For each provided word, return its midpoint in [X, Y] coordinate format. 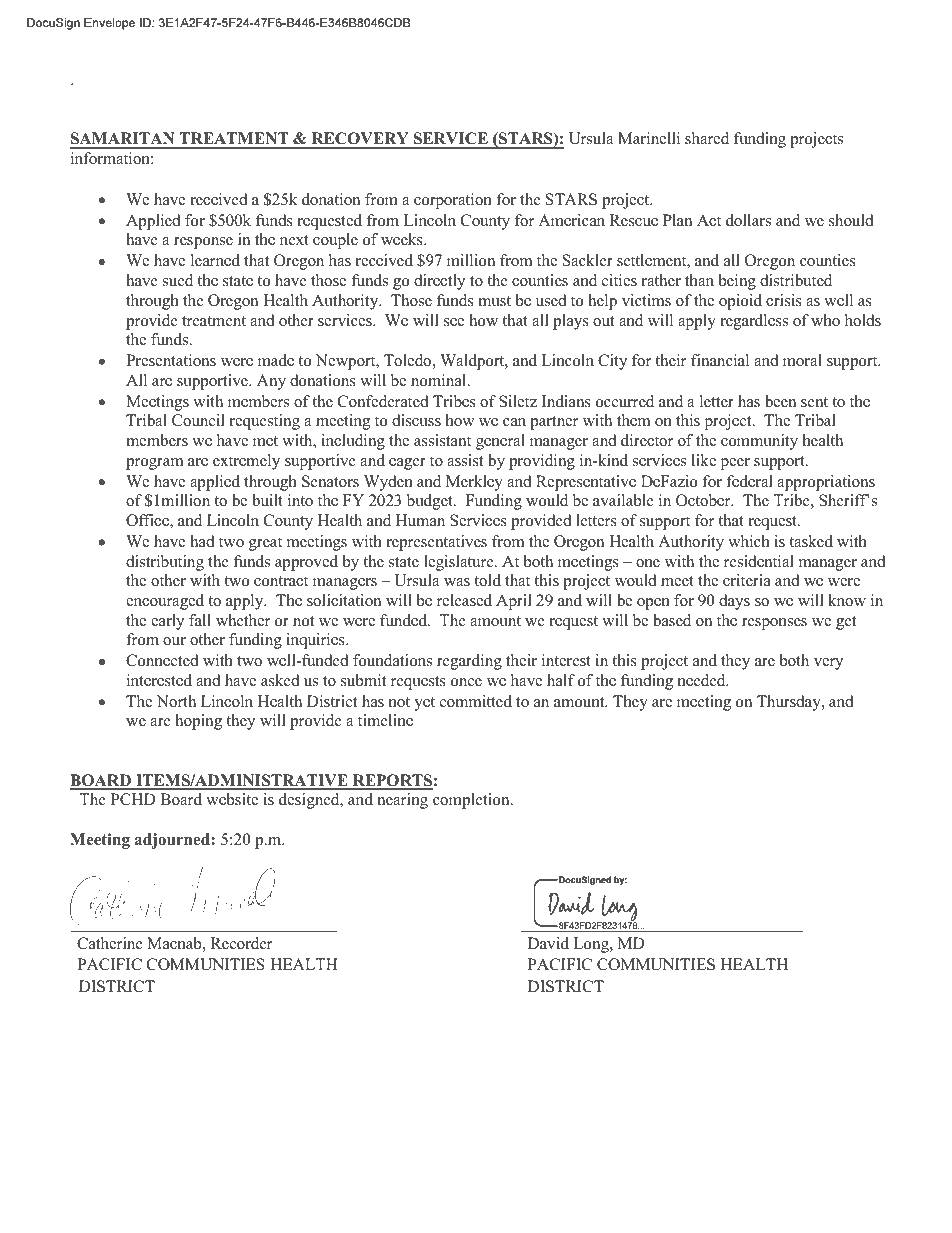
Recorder [241, 943]
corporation [453, 201]
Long [592, 945]
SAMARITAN [123, 140]
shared [707, 138]
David [548, 943]
